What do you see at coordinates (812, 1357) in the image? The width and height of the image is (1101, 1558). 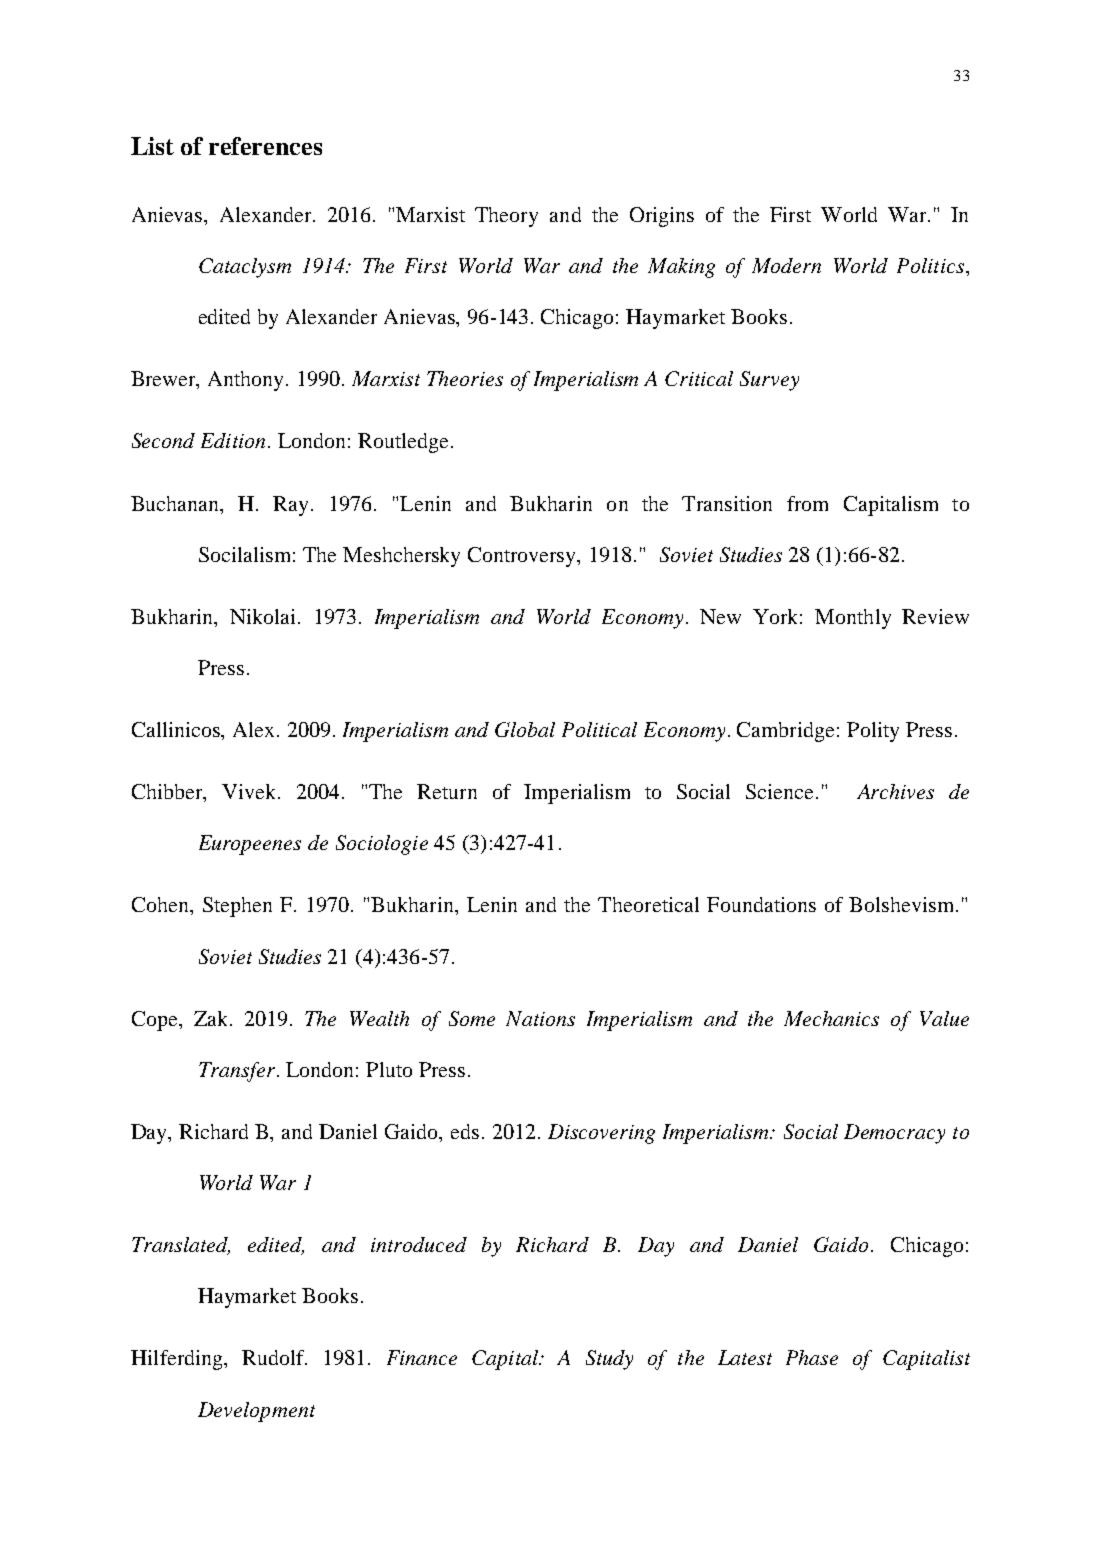 I see `Phase` at bounding box center [812, 1357].
